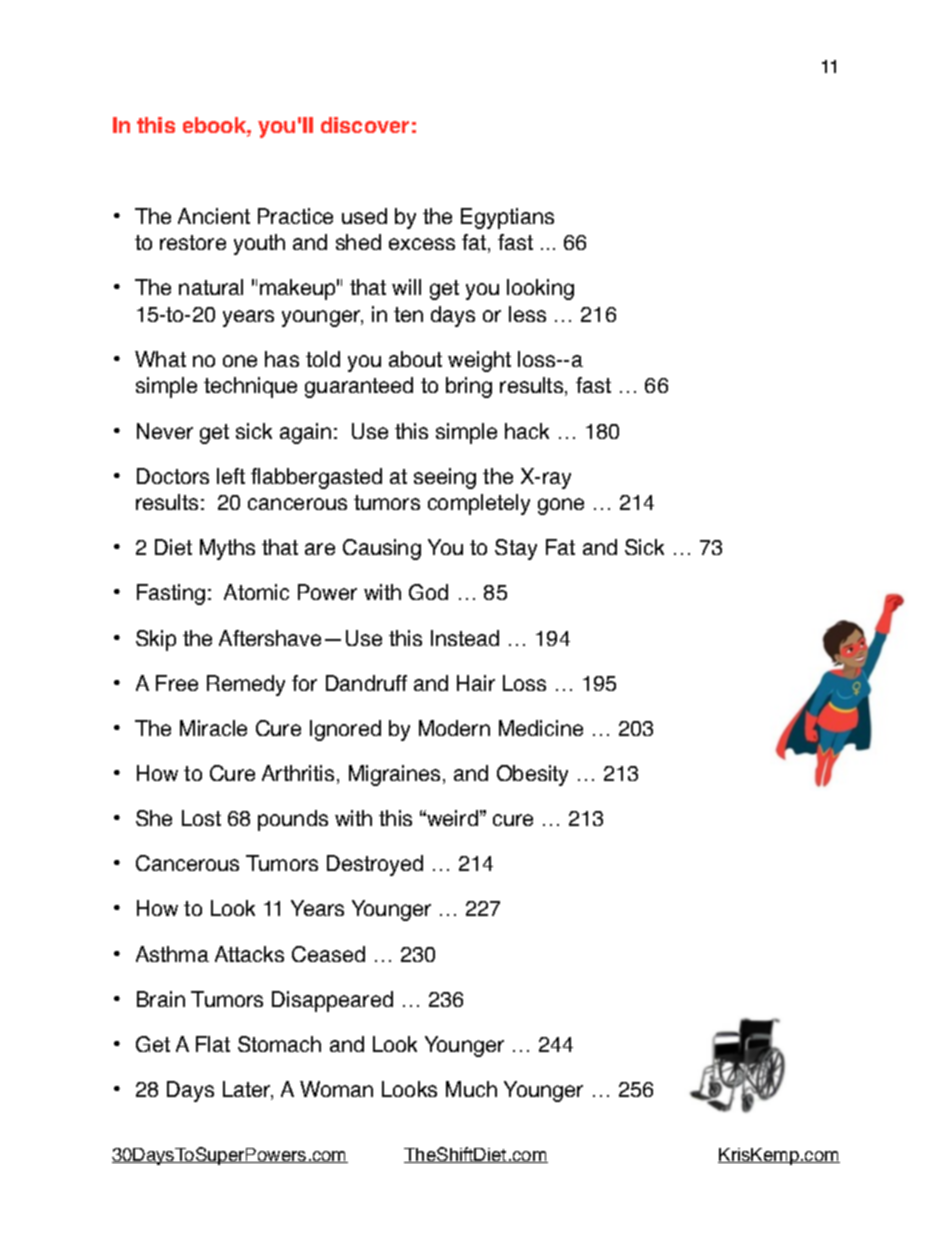 The width and height of the page is (952, 1233). Describe the element at coordinates (213, 1044) in the page. I see `Flat` at that location.
